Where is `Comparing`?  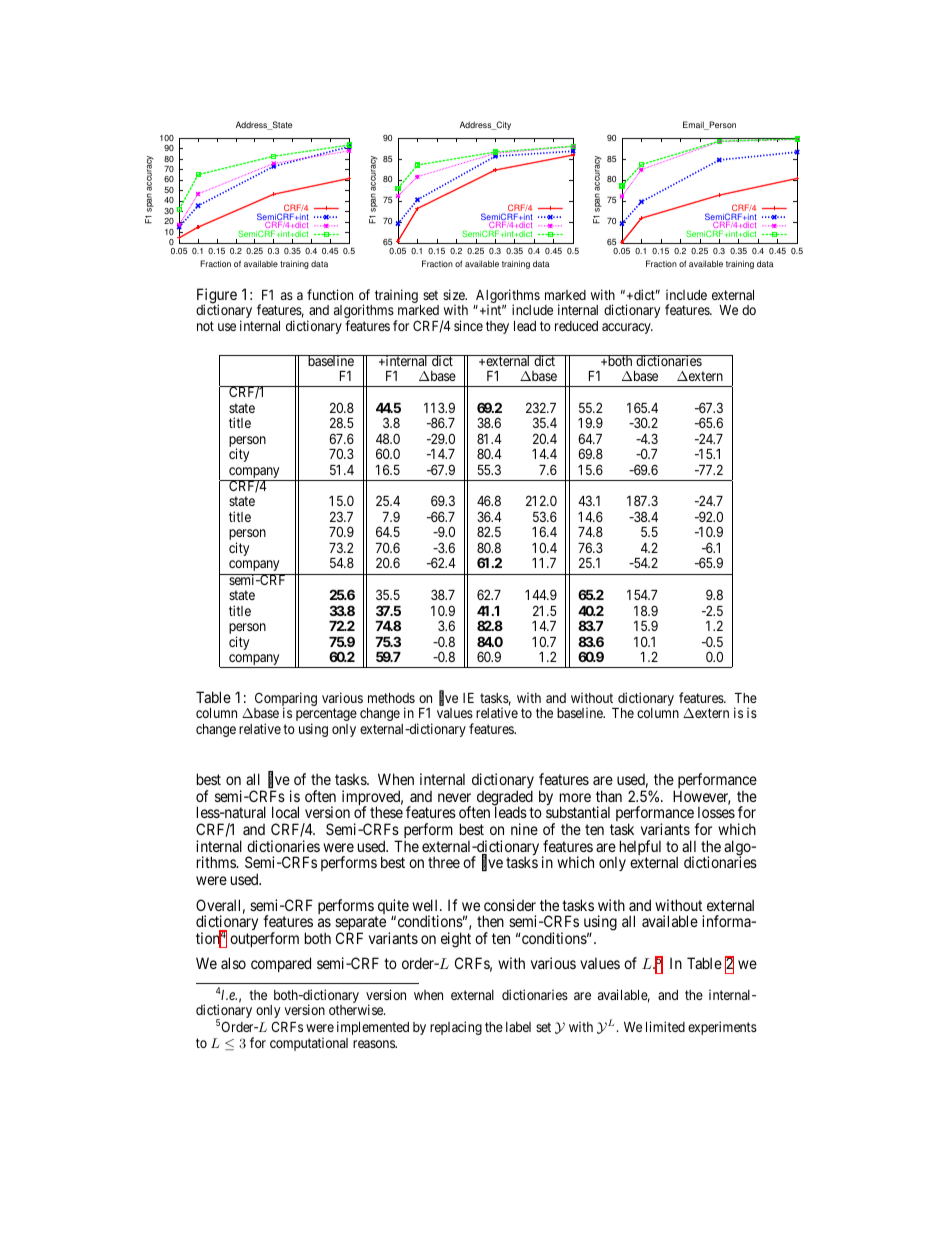 Comparing is located at coordinates (285, 700).
